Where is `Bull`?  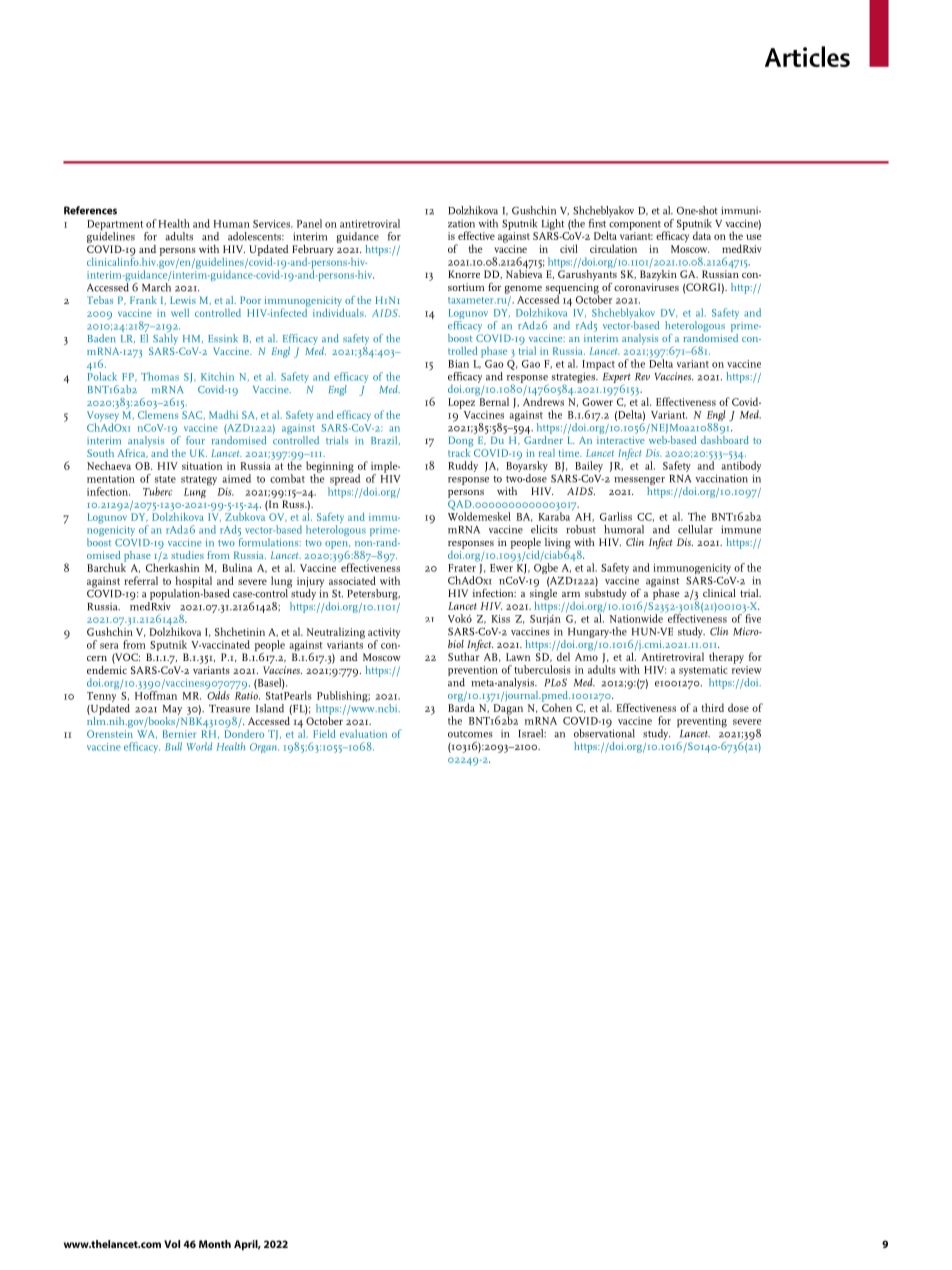 Bull is located at coordinates (173, 746).
